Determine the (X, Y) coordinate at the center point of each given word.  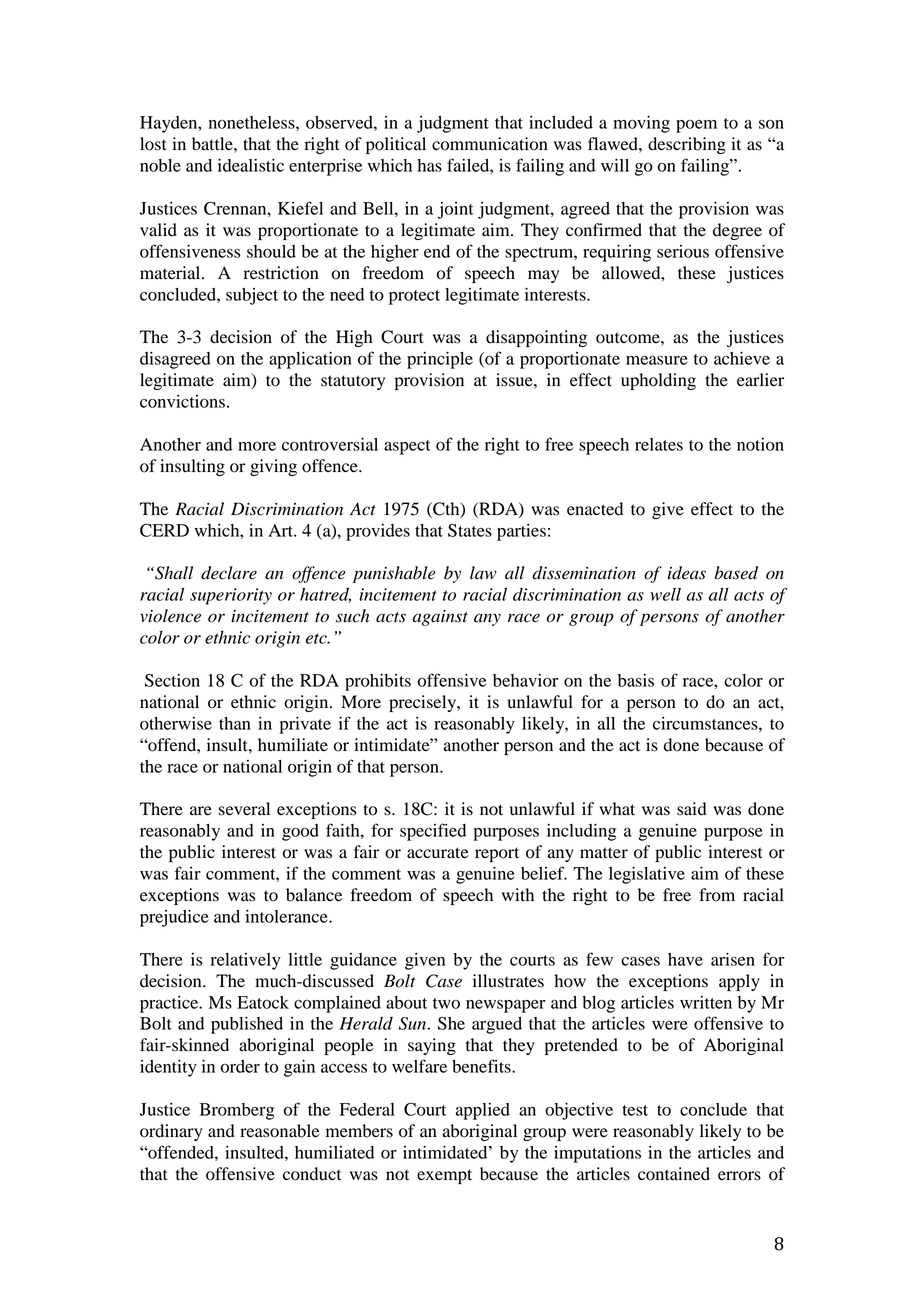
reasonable (280, 1131)
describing (687, 145)
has (429, 165)
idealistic (251, 165)
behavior (525, 680)
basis (636, 680)
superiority (231, 596)
